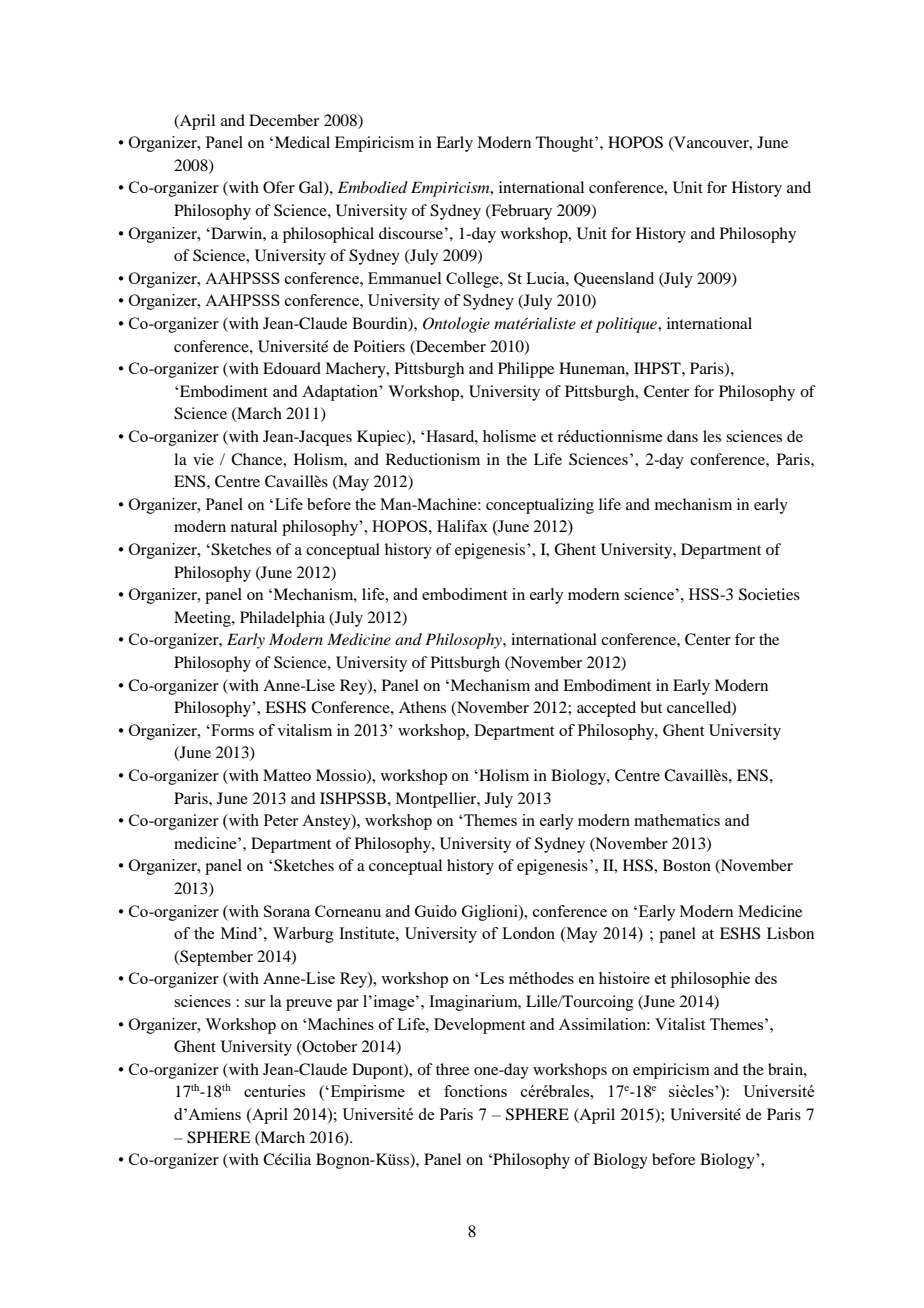 Image resolution: width=924 pixels, height=1308 pixels. Describe the element at coordinates (279, 187) in the screenshot. I see `Ofer` at that location.
